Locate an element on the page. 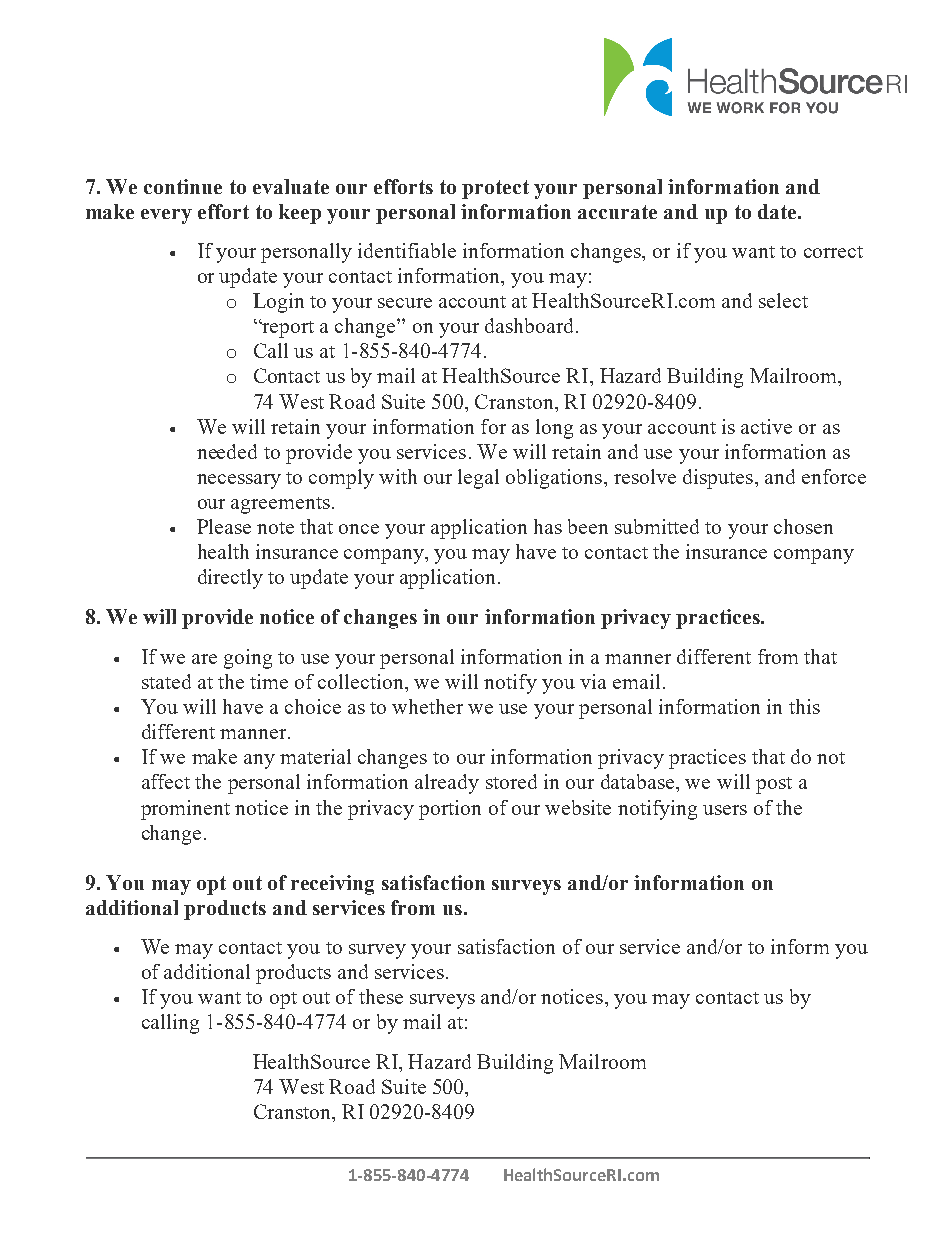  receiving is located at coordinates (332, 885).
